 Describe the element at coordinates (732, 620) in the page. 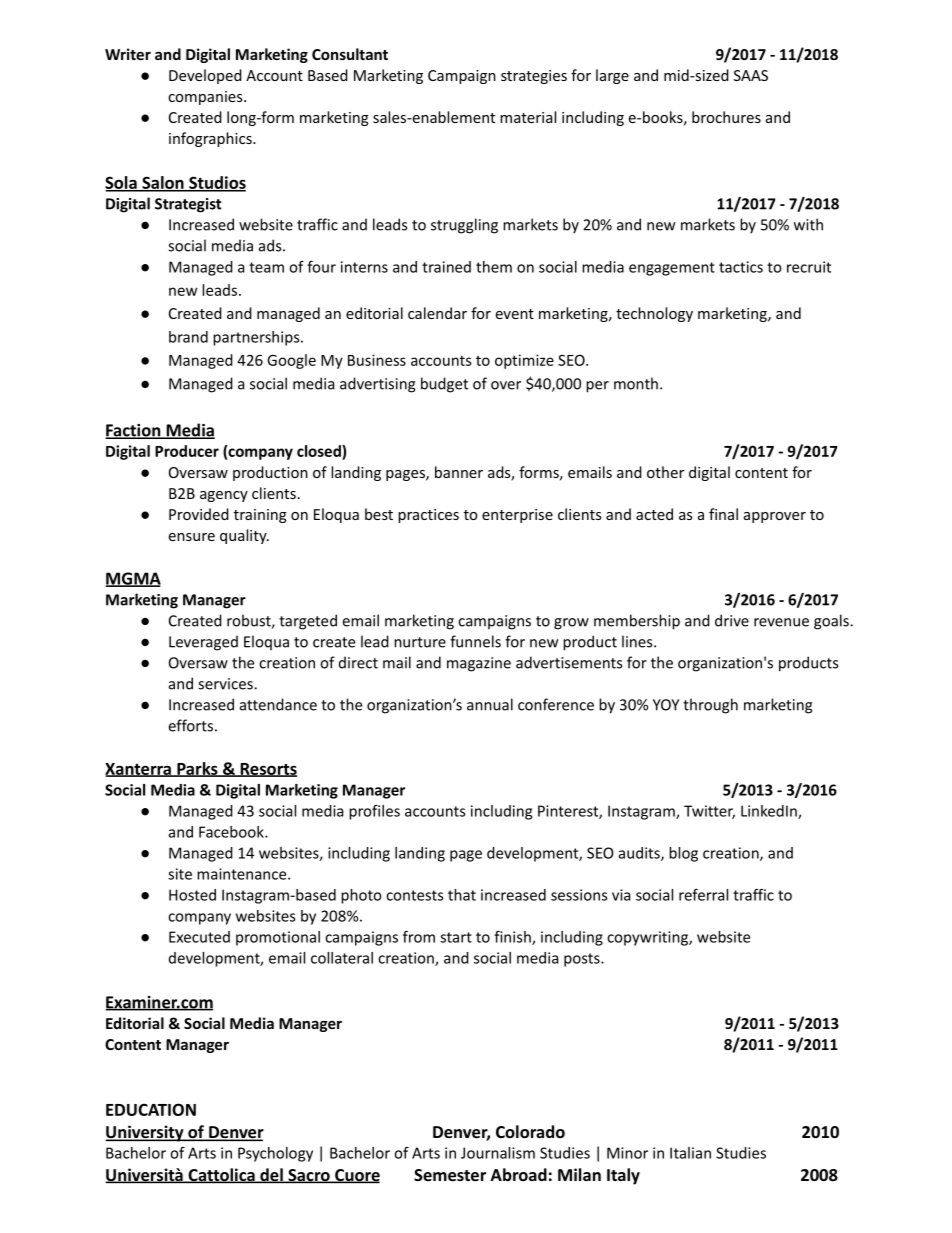

I see `drive` at that location.
